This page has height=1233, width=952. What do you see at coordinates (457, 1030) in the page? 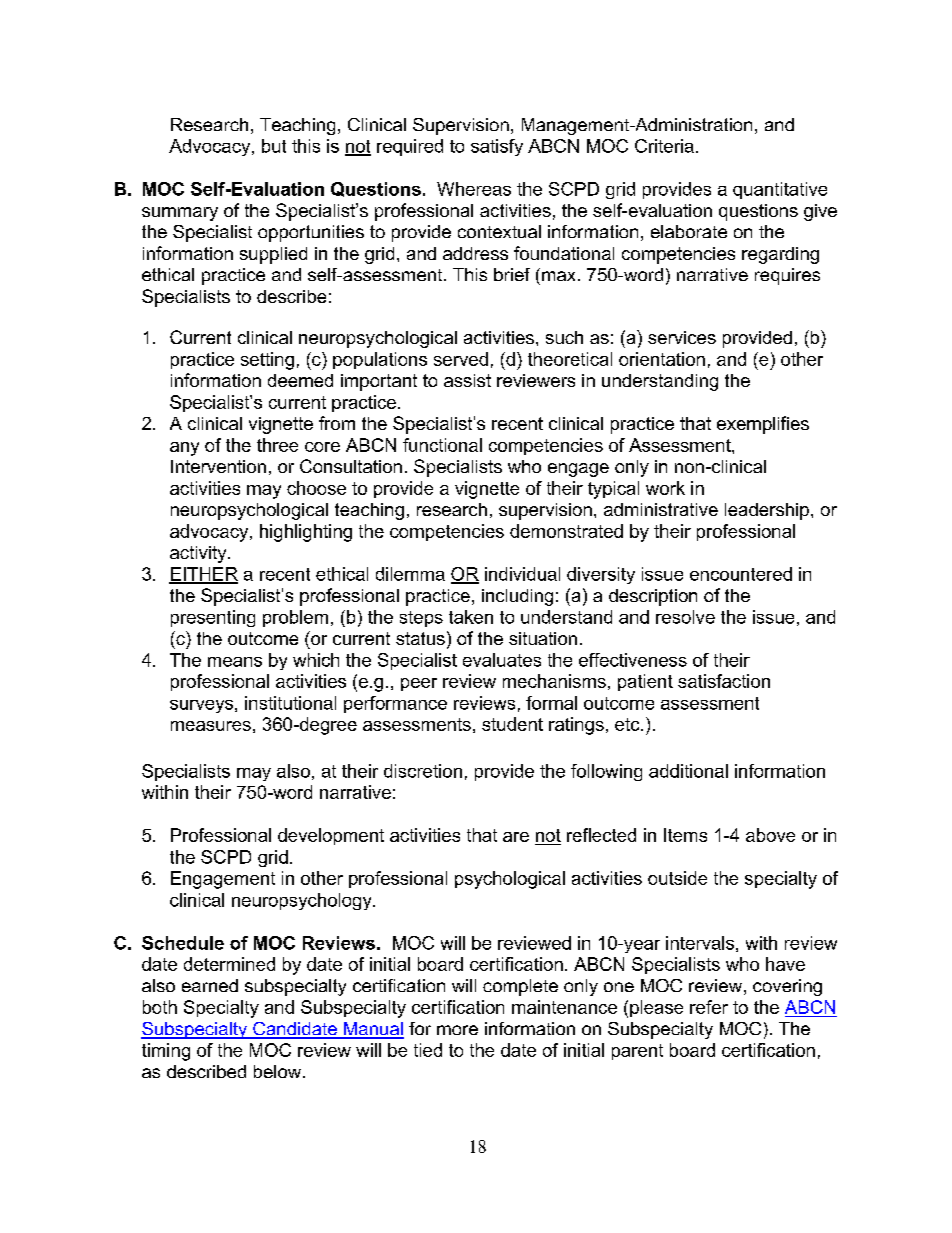
I see `more` at bounding box center [457, 1030].
